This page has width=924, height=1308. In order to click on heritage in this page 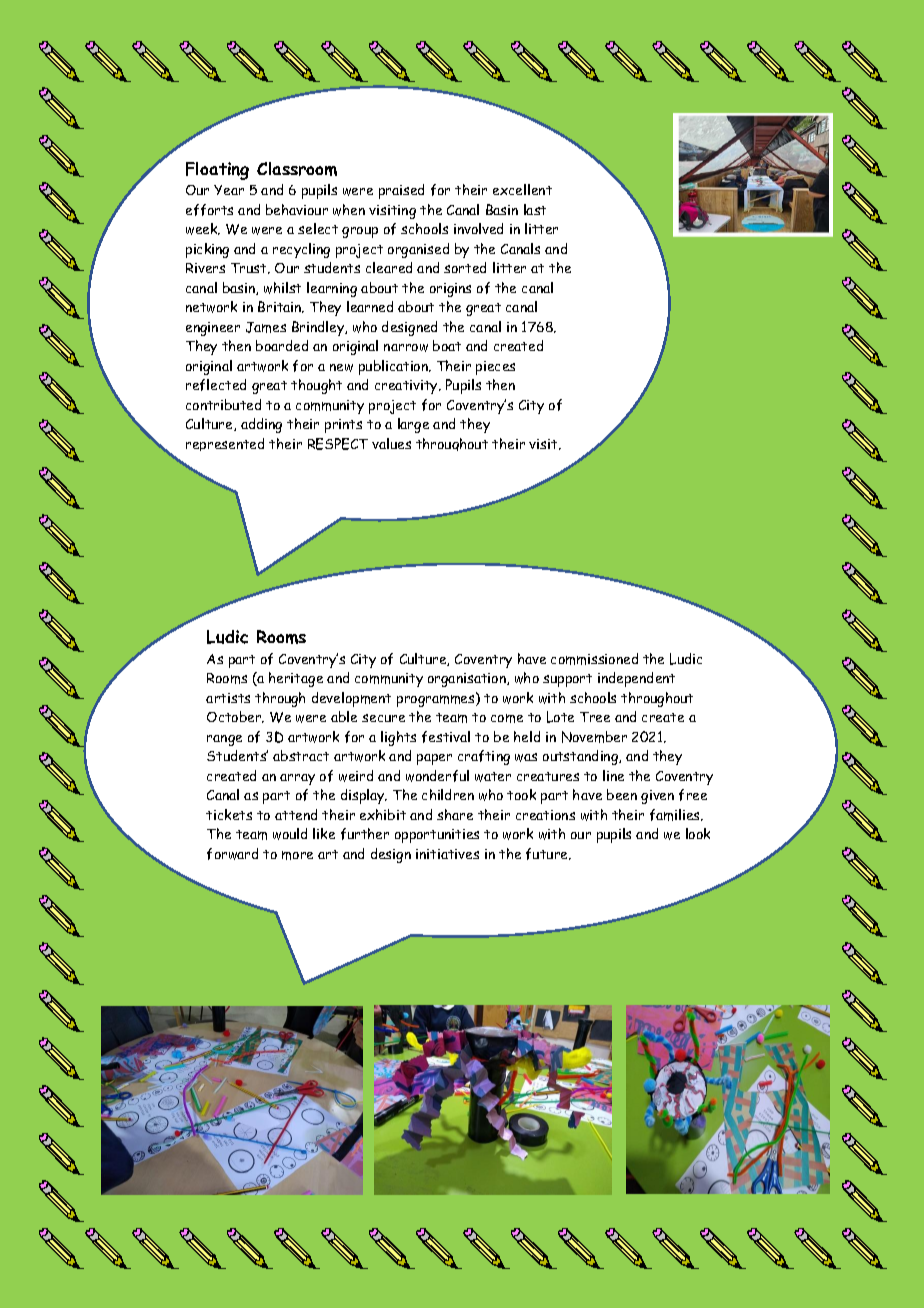, I will do `click(296, 679)`.
